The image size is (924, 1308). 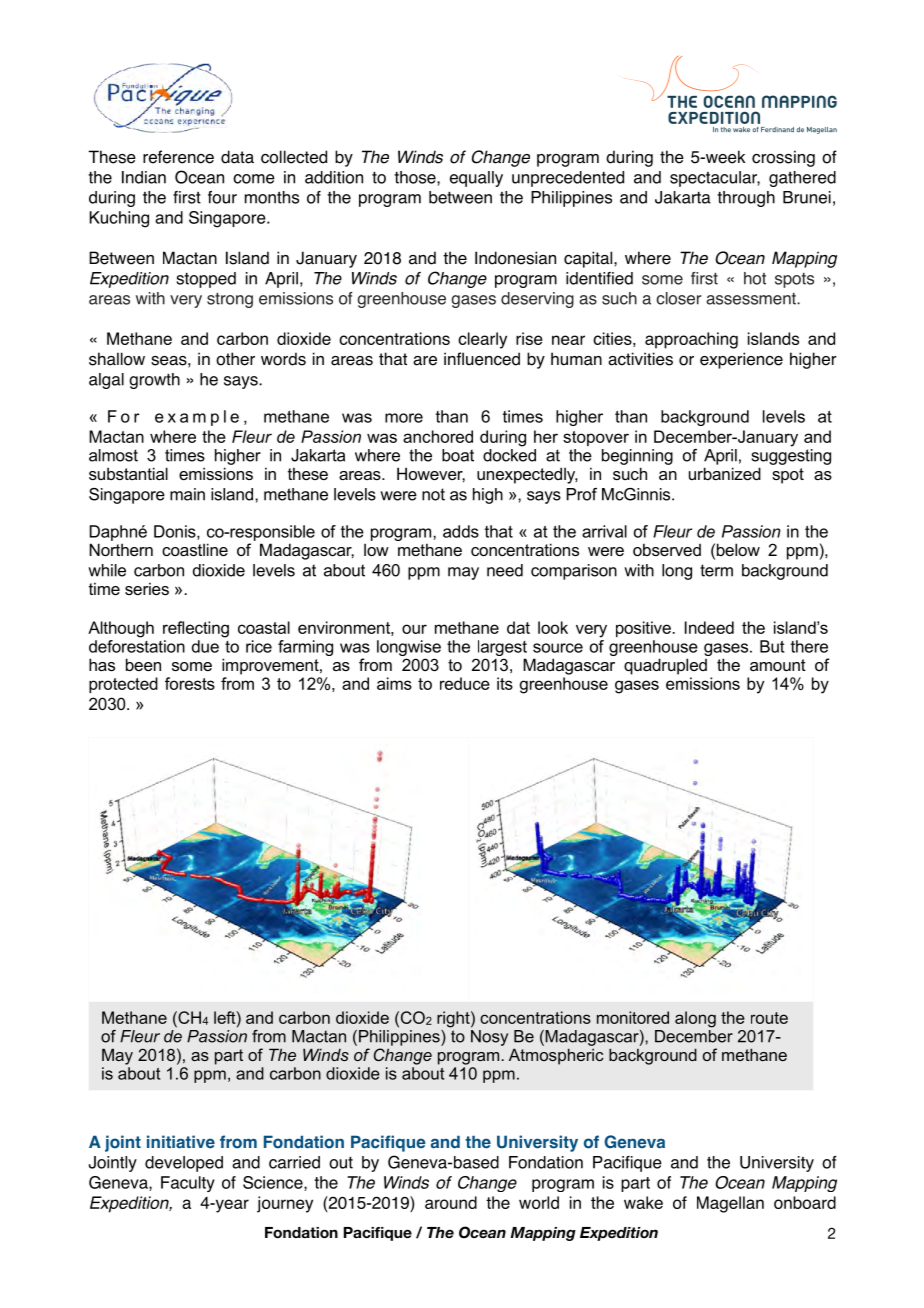 What do you see at coordinates (222, 197) in the image?
I see `four` at bounding box center [222, 197].
